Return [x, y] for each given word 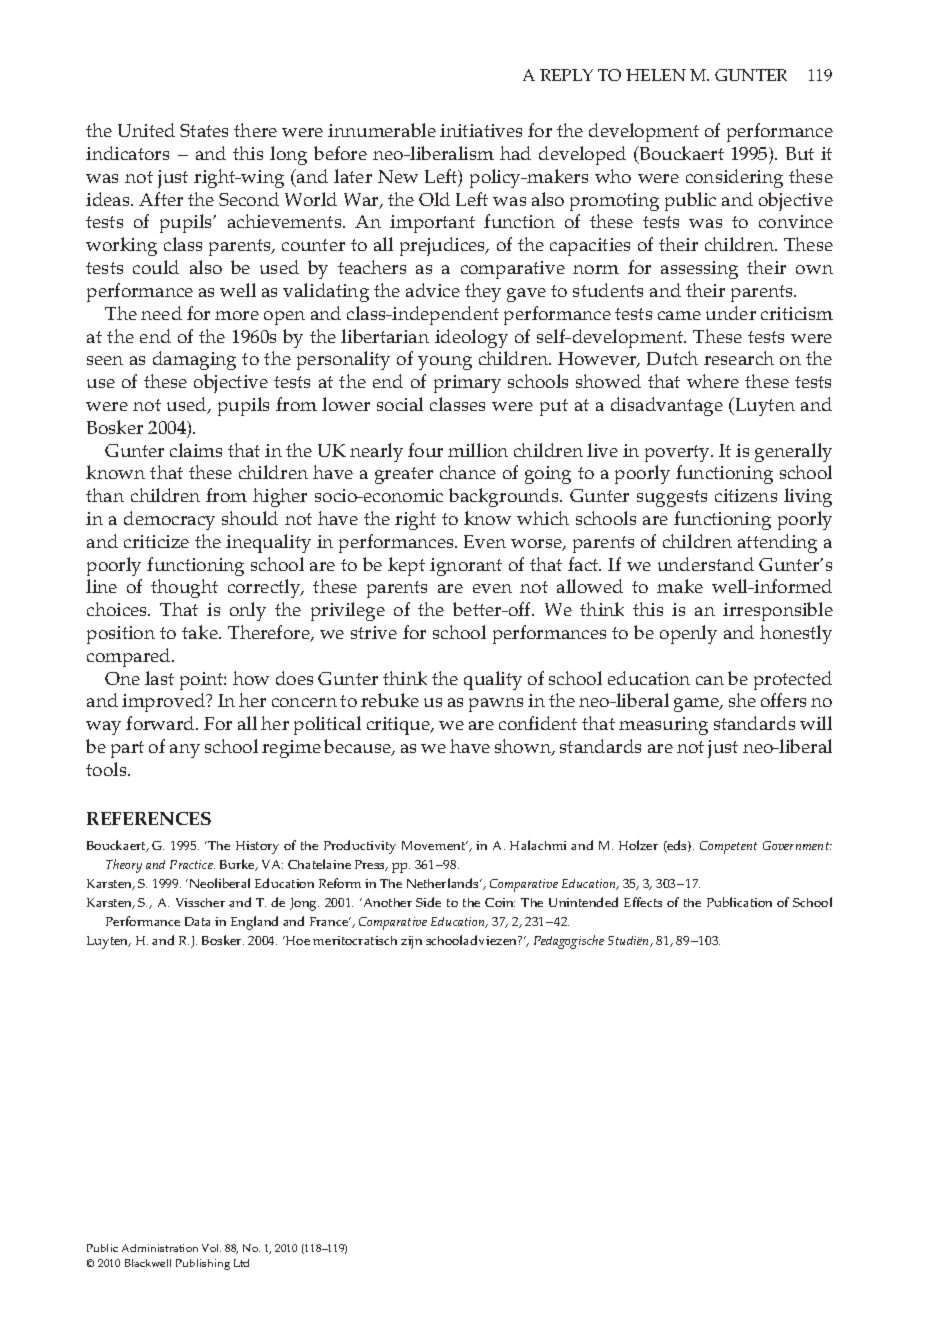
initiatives [481, 130]
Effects [643, 902]
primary [467, 384]
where [713, 381]
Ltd [241, 1263]
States [204, 130]
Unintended [583, 902]
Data [197, 921]
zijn [411, 942]
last [159, 678]
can [710, 680]
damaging [194, 360]
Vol [211, 1248]
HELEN [656, 75]
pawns [496, 705]
